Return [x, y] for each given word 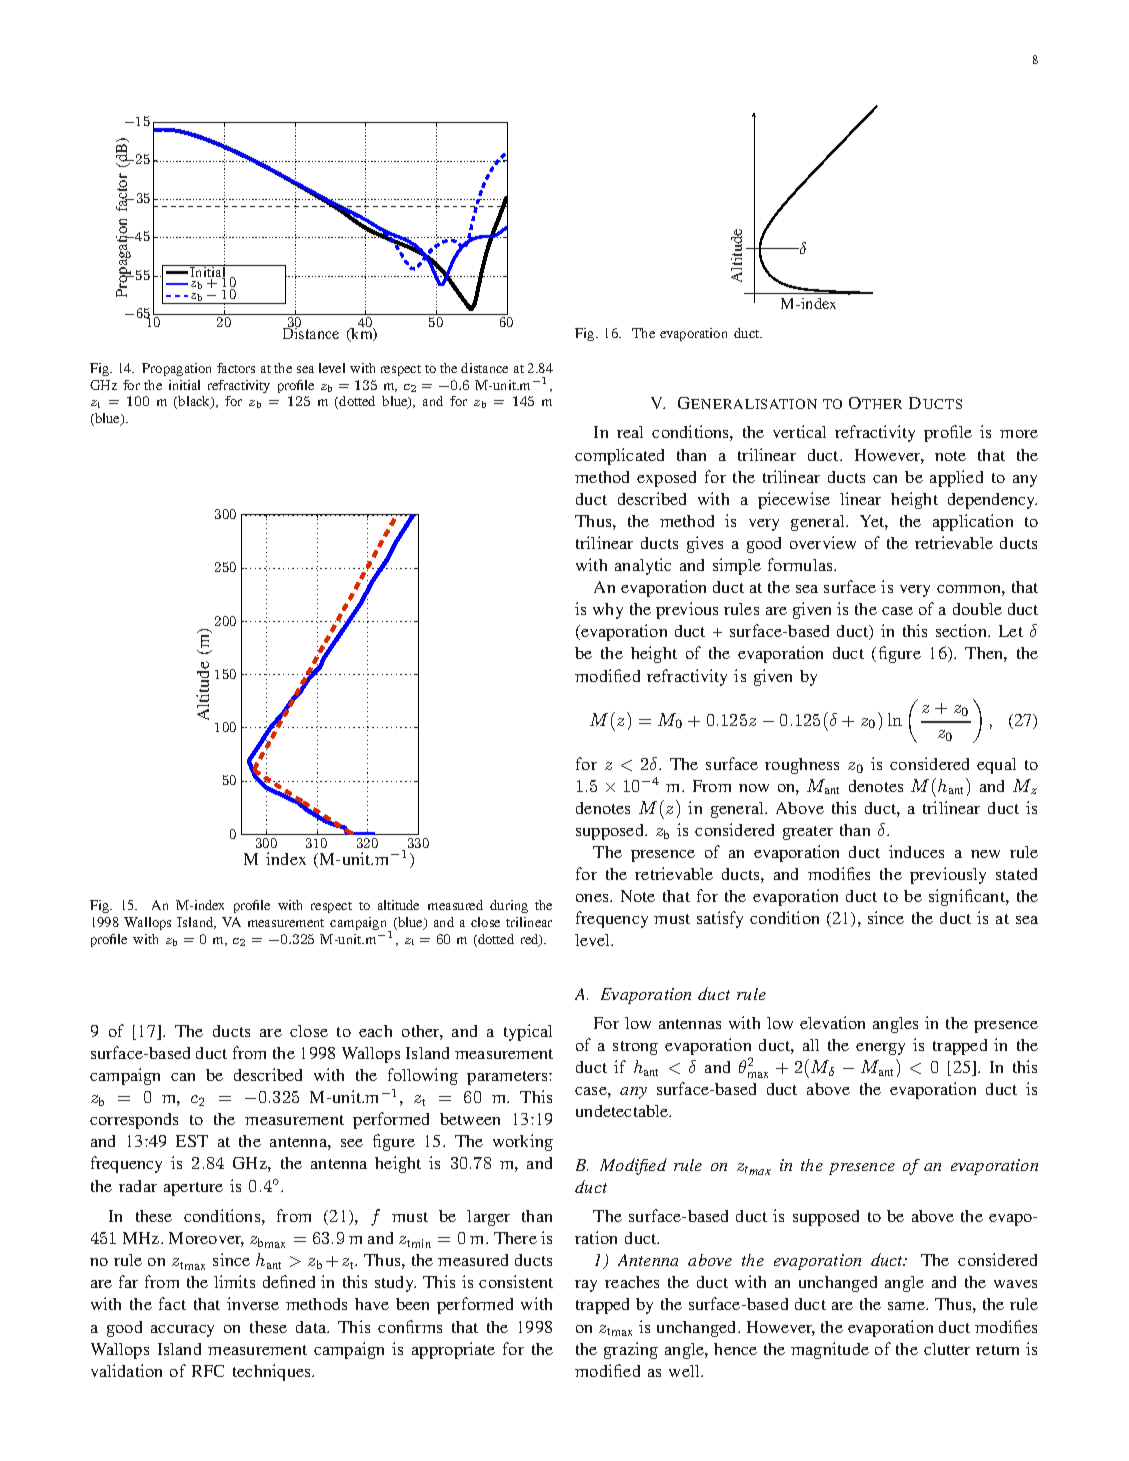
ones [593, 898]
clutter [947, 1349]
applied [956, 478]
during [509, 906]
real [630, 432]
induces [916, 851]
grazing [631, 1350]
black [194, 402]
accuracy [182, 1331]
